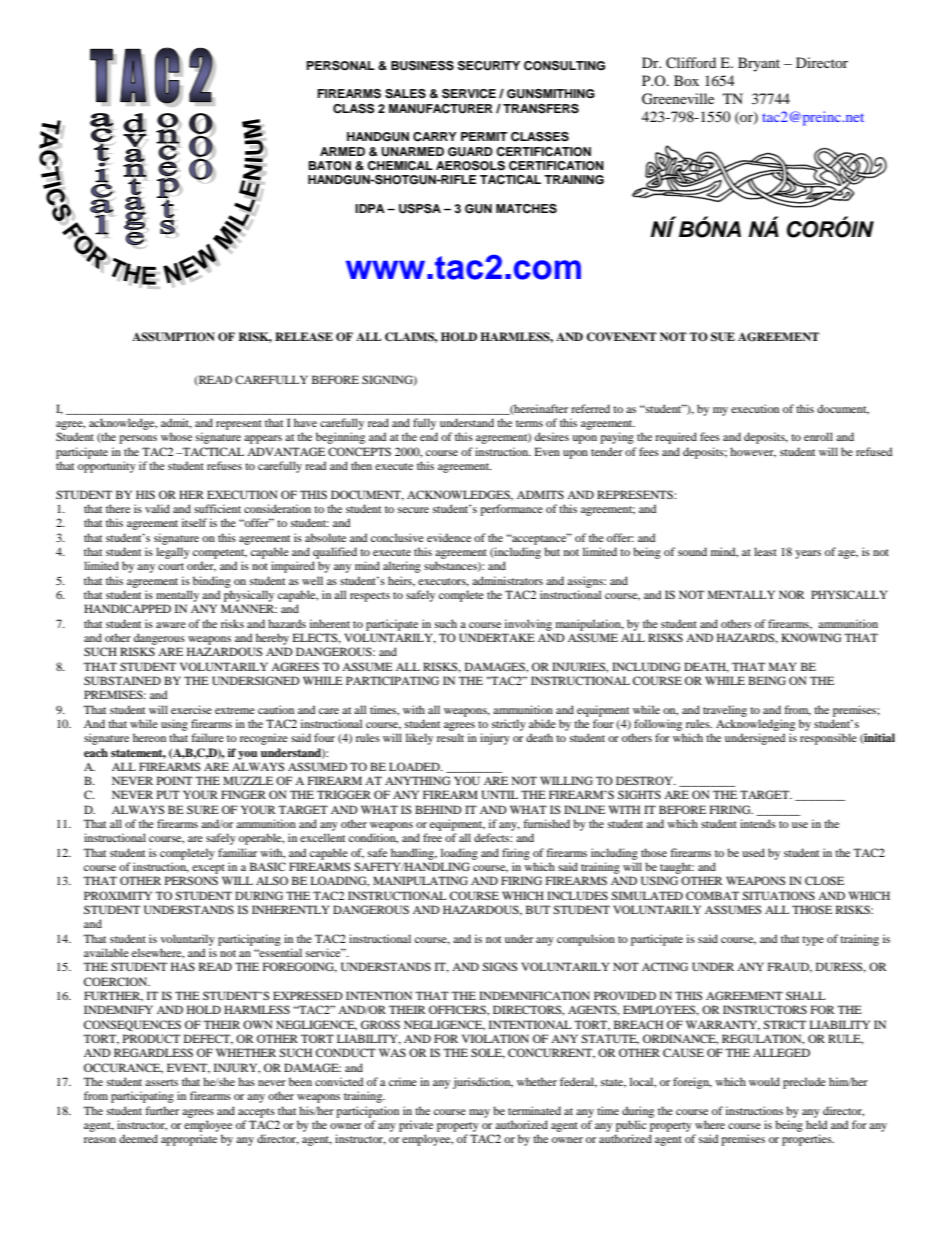  What do you see at coordinates (529, 423) in the screenshot?
I see `terms` at bounding box center [529, 423].
